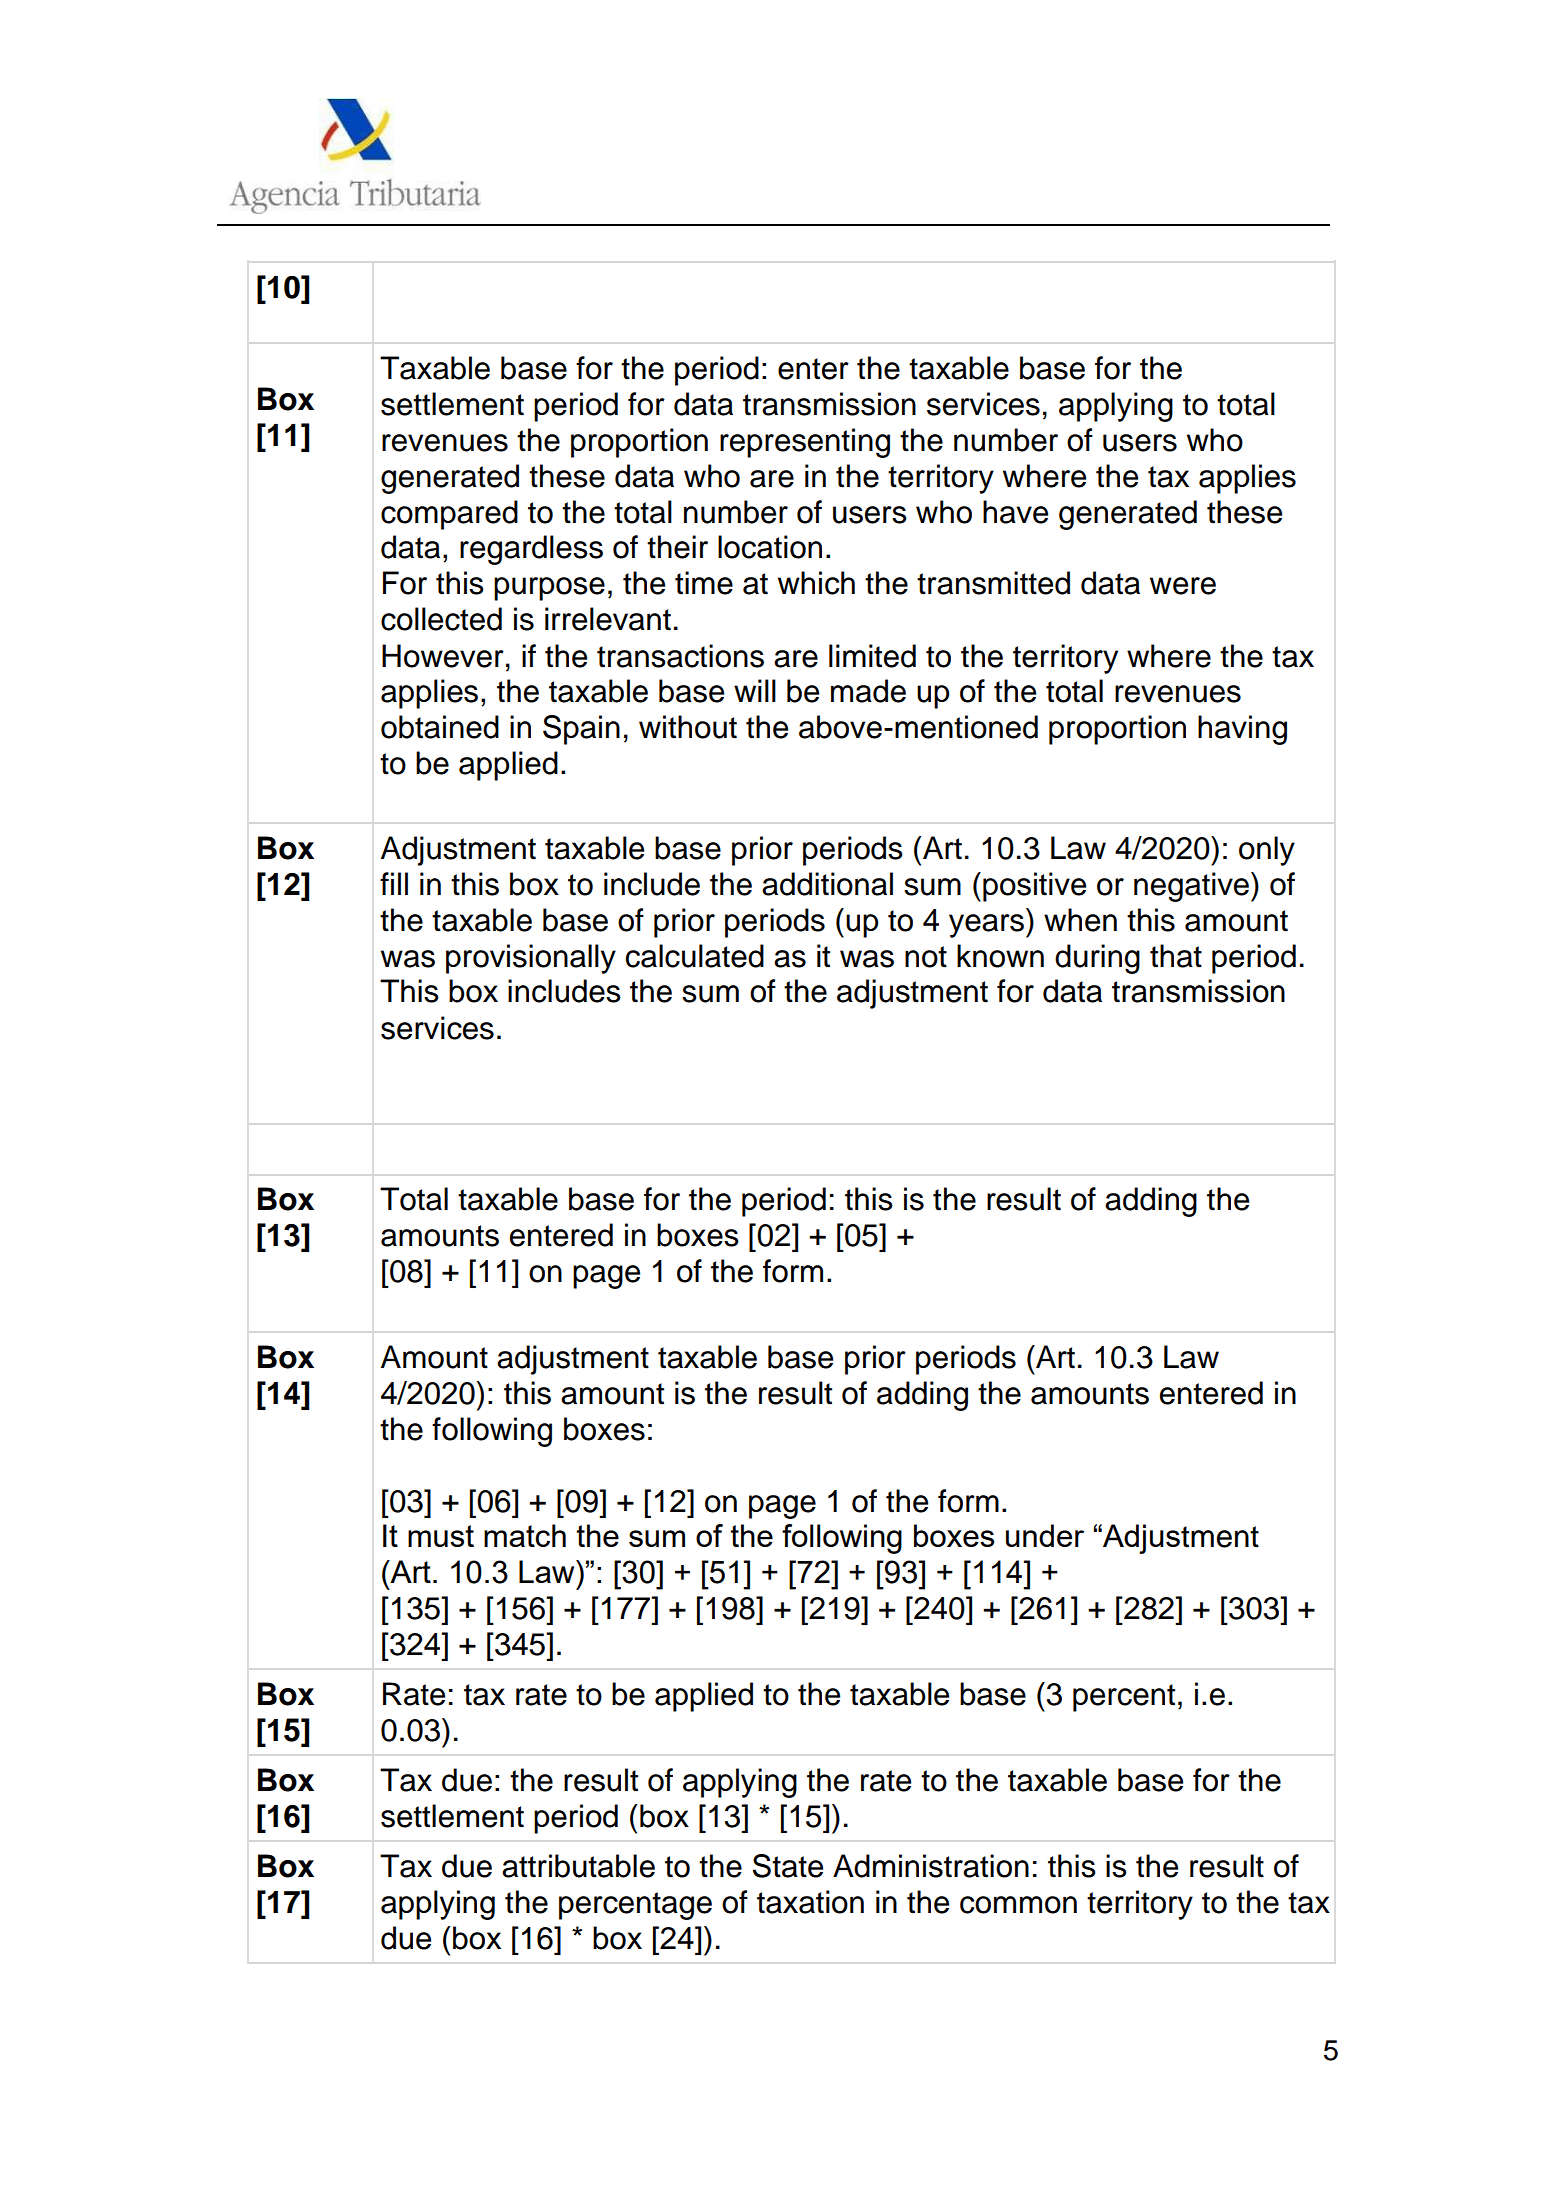  Describe the element at coordinates (531, 959) in the page. I see `provisionally` at that location.
